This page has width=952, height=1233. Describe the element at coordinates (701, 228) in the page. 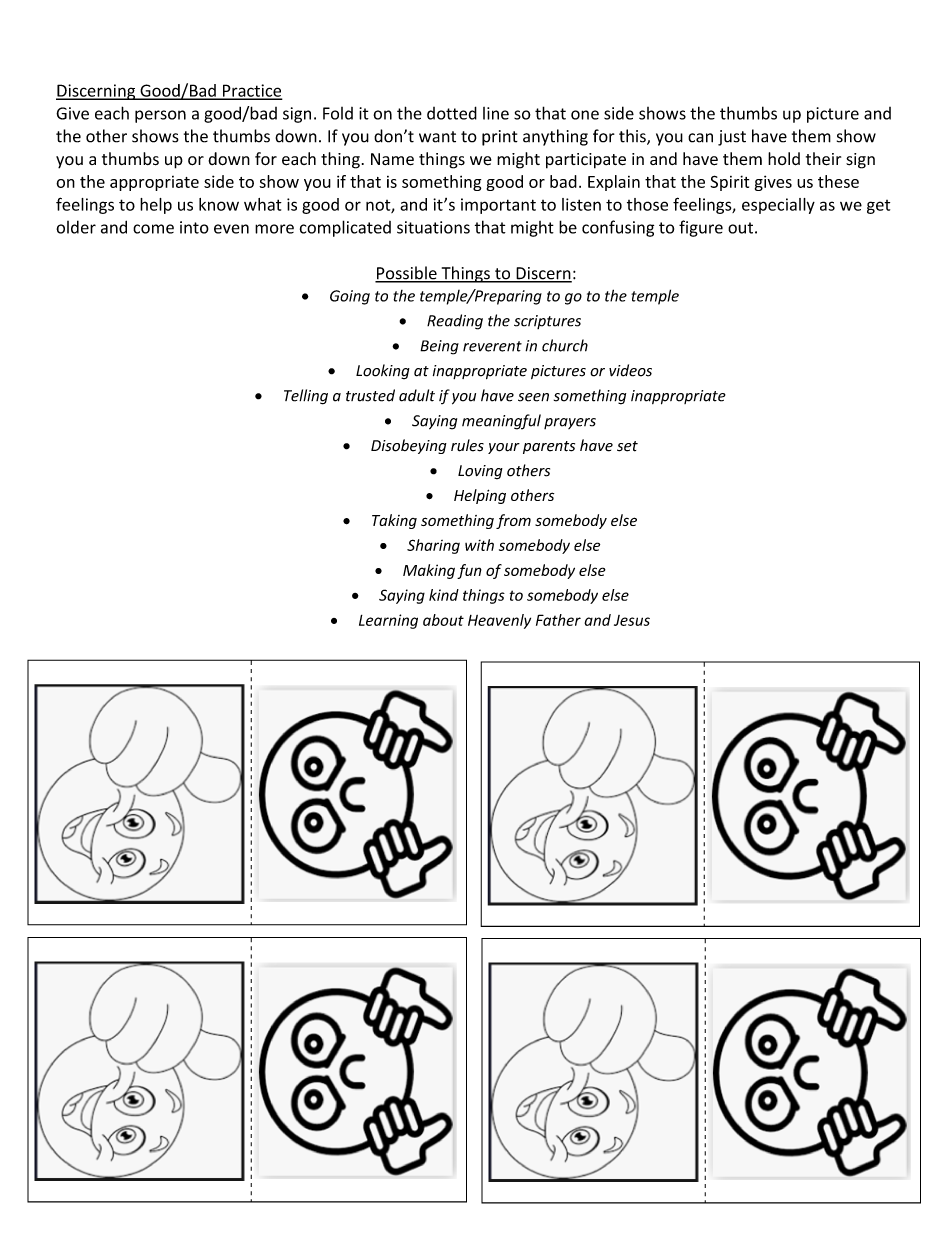

I see `figure` at that location.
